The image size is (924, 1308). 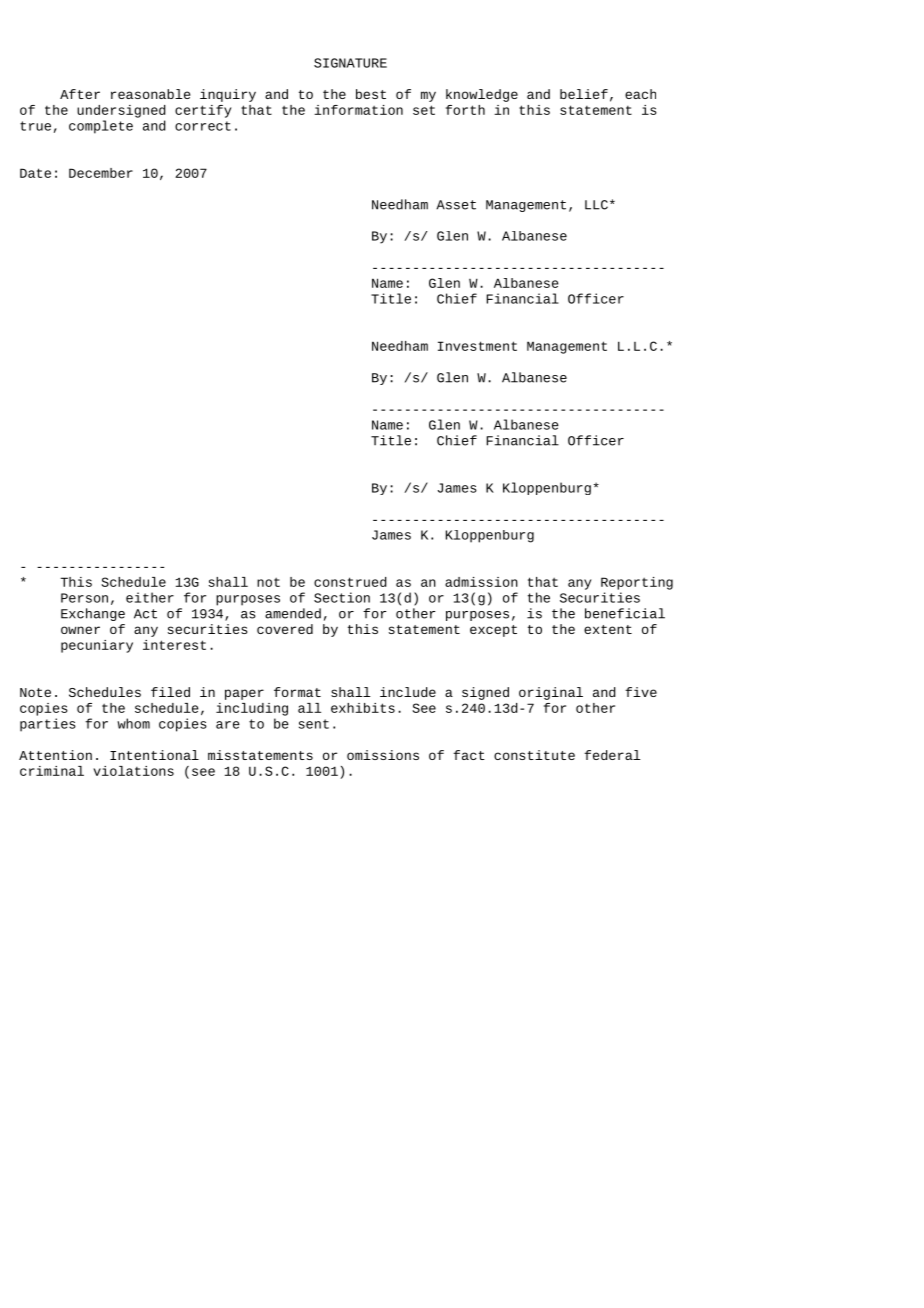 I want to click on LLC, so click(x=596, y=205).
